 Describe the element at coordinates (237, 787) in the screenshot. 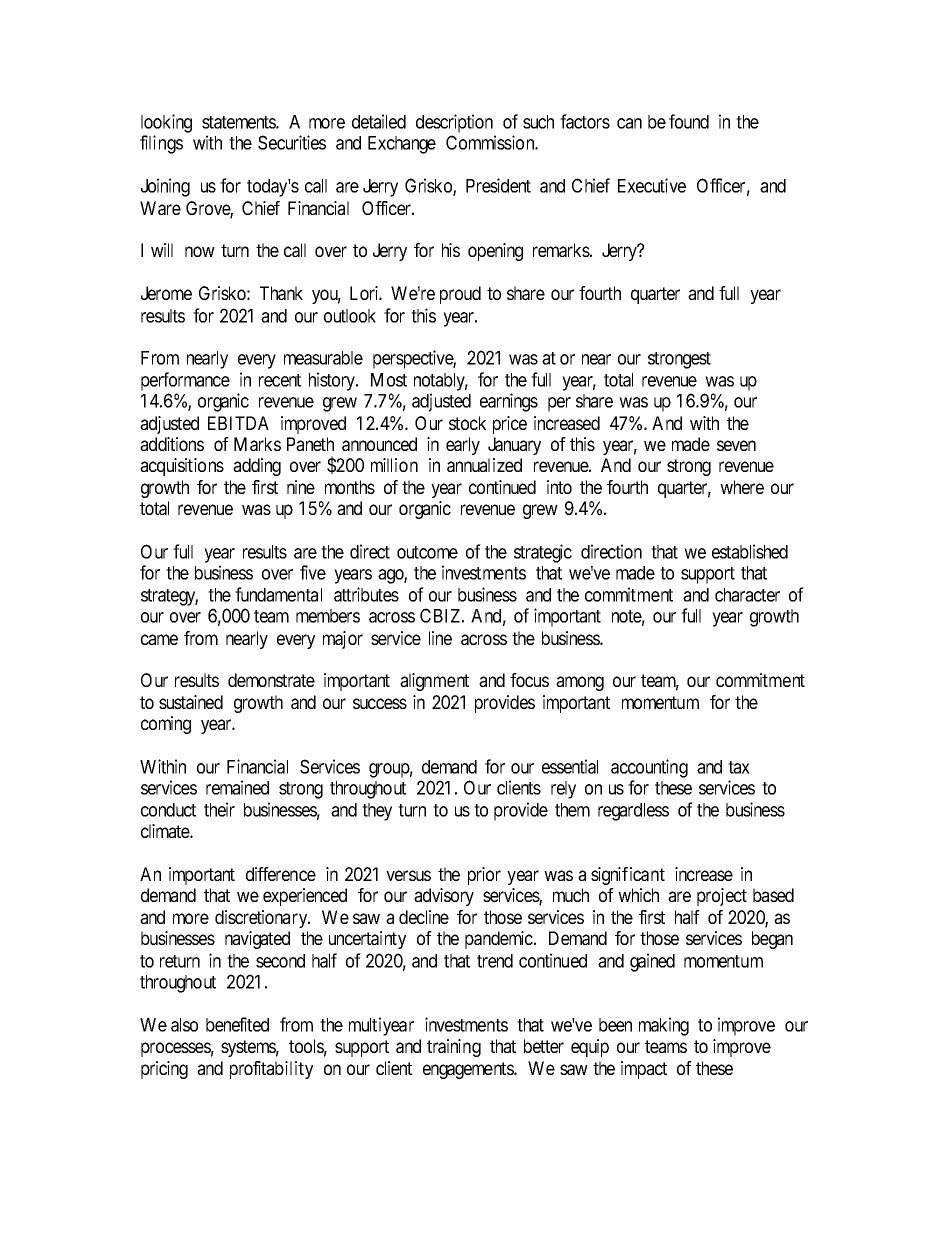

I see `remained` at that location.
